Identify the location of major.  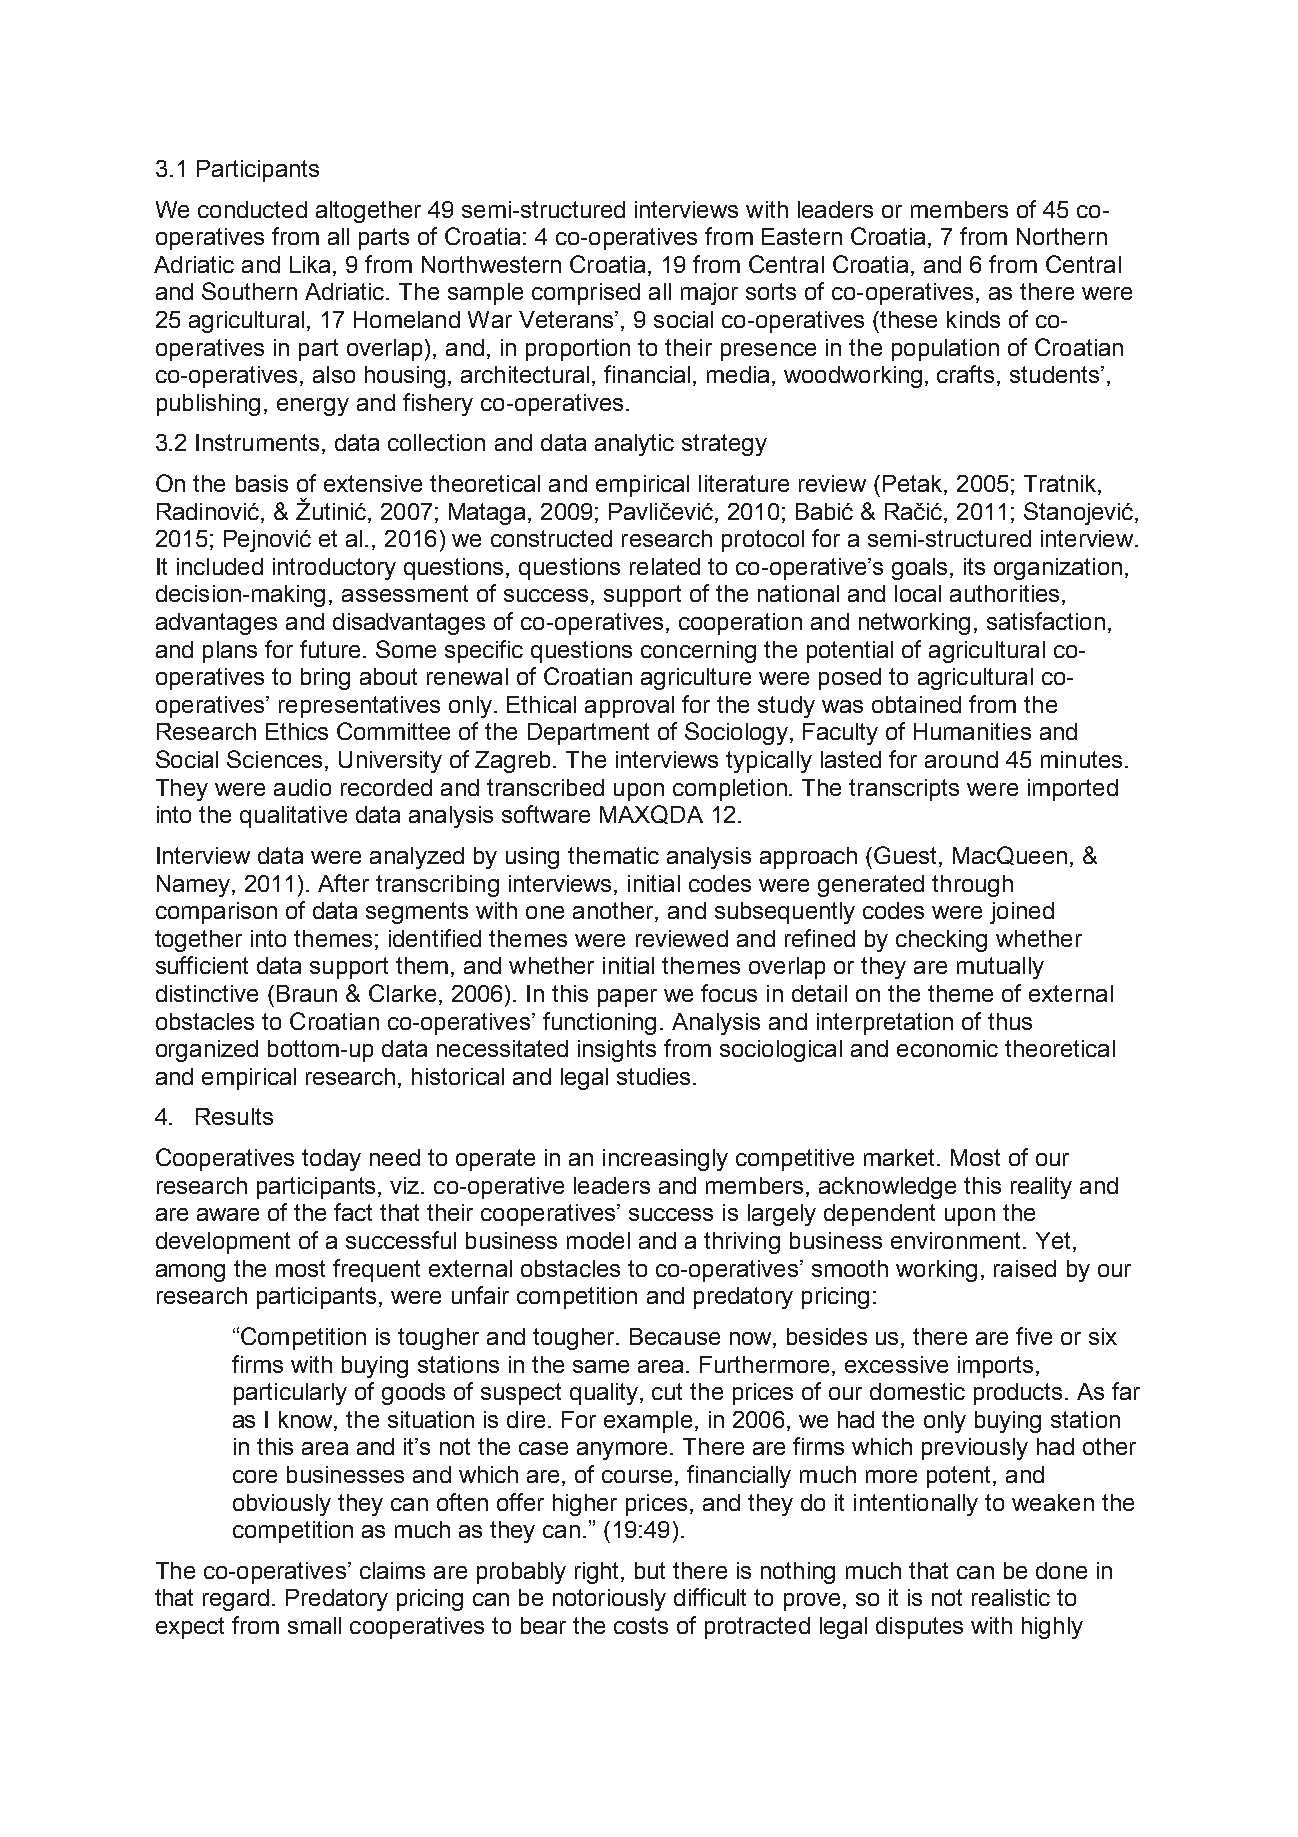
(709, 294).
